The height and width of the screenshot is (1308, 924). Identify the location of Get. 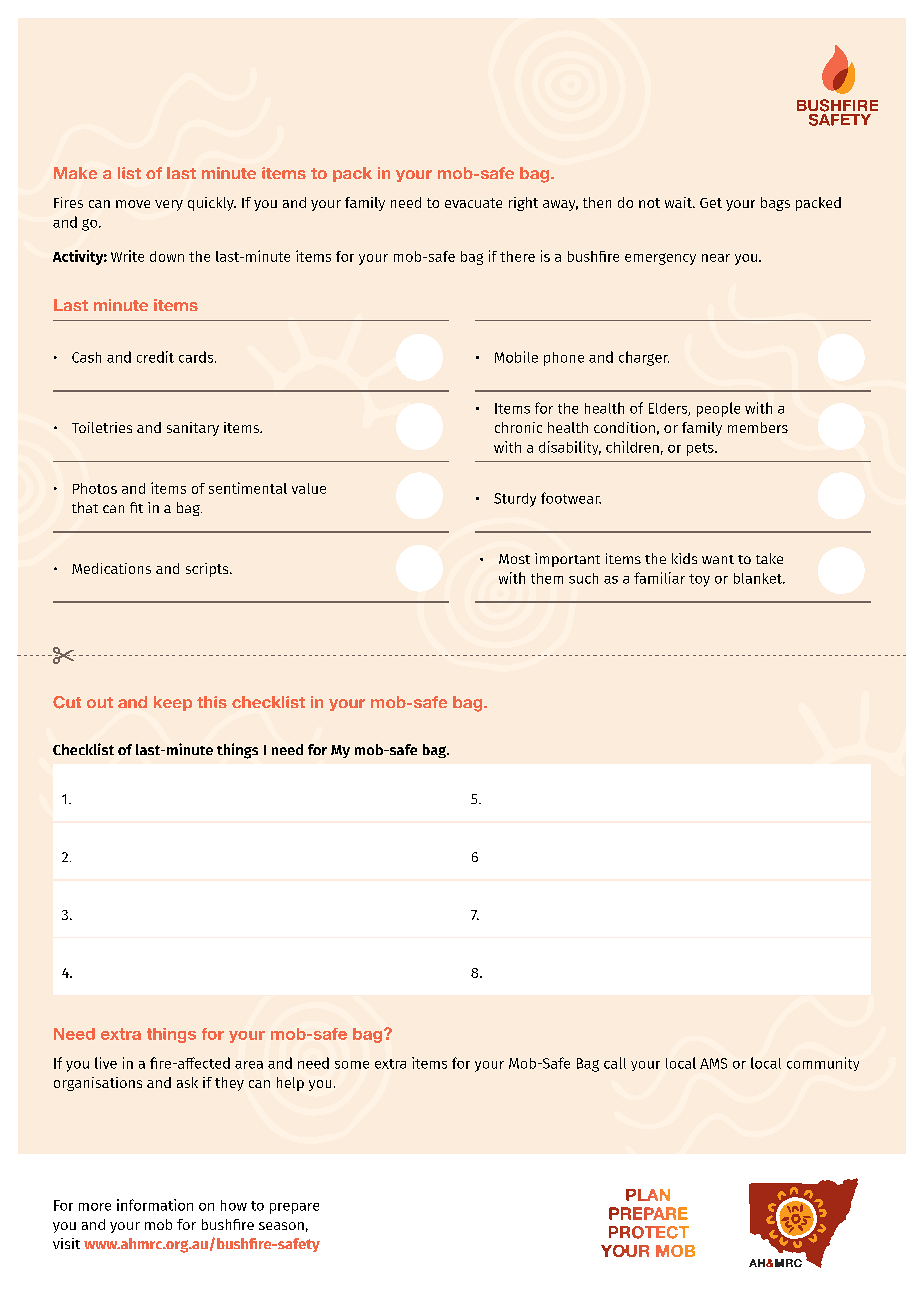
(711, 203).
